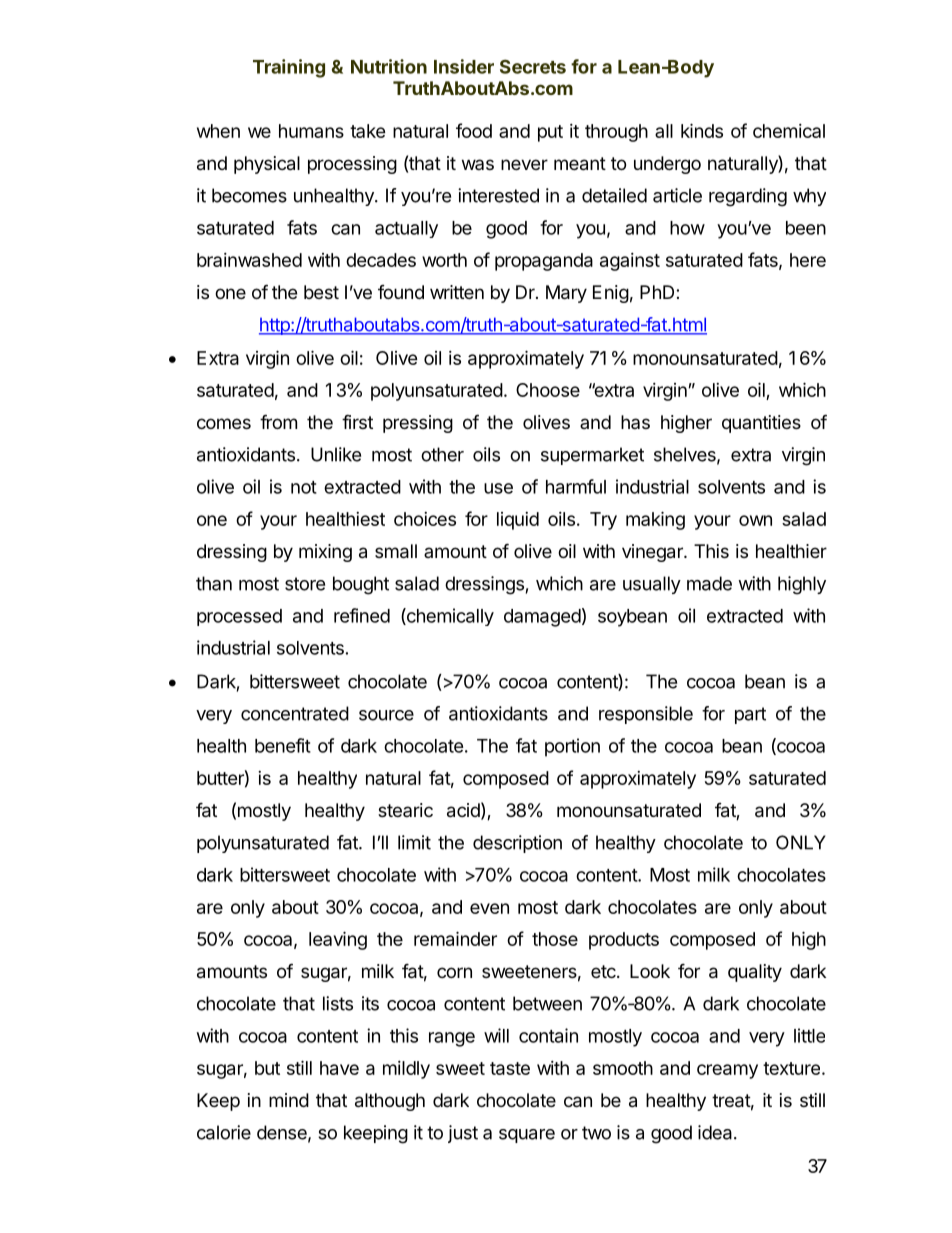  I want to click on Training, so click(289, 68).
